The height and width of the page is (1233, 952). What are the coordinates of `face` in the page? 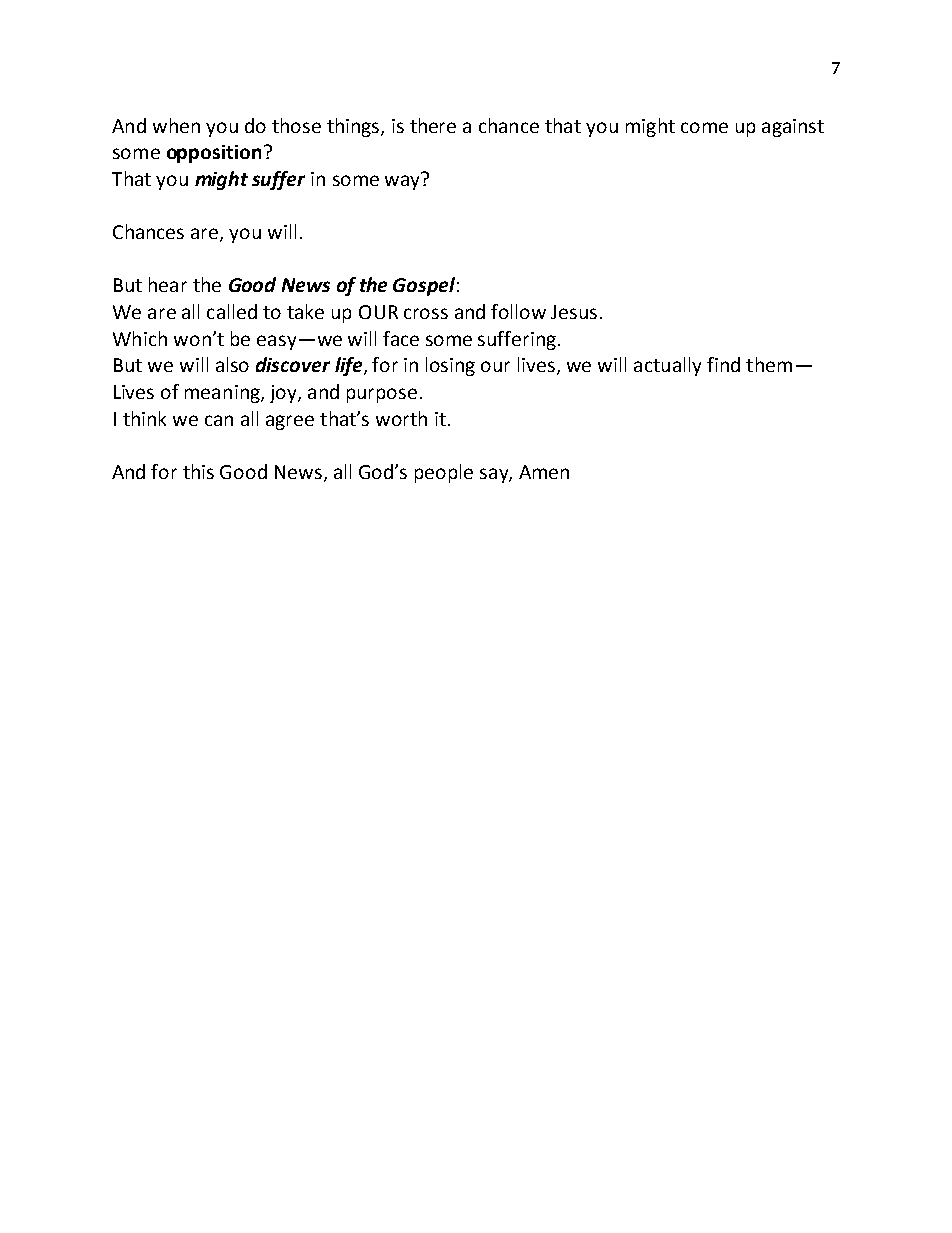 It's located at (401, 338).
